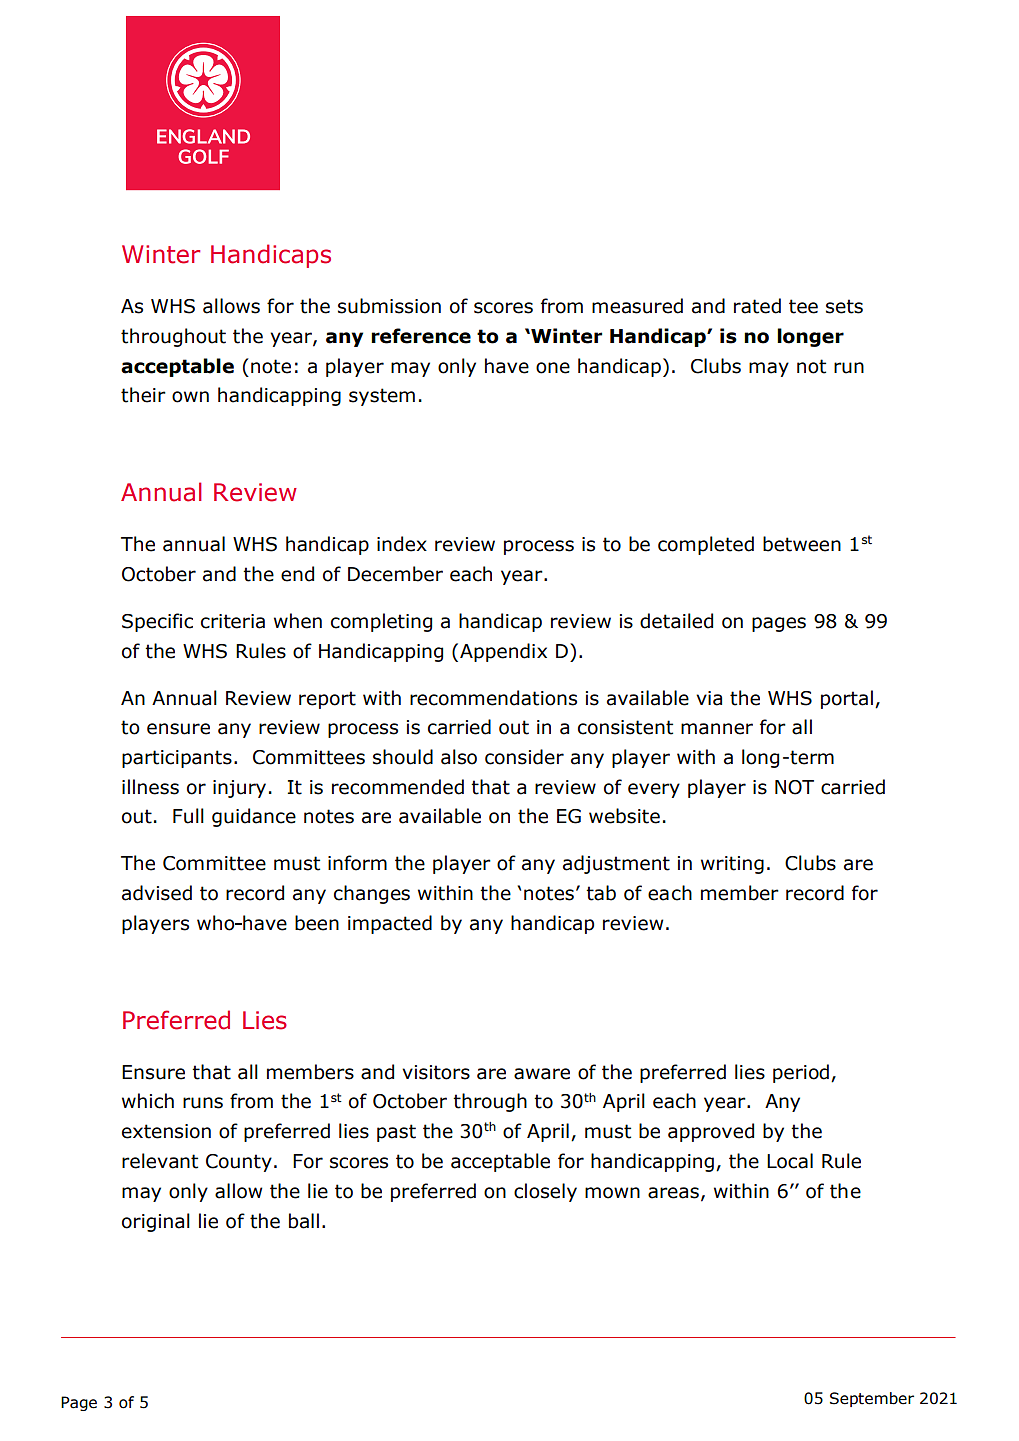 The height and width of the image is (1441, 1019). I want to click on rated, so click(757, 306).
